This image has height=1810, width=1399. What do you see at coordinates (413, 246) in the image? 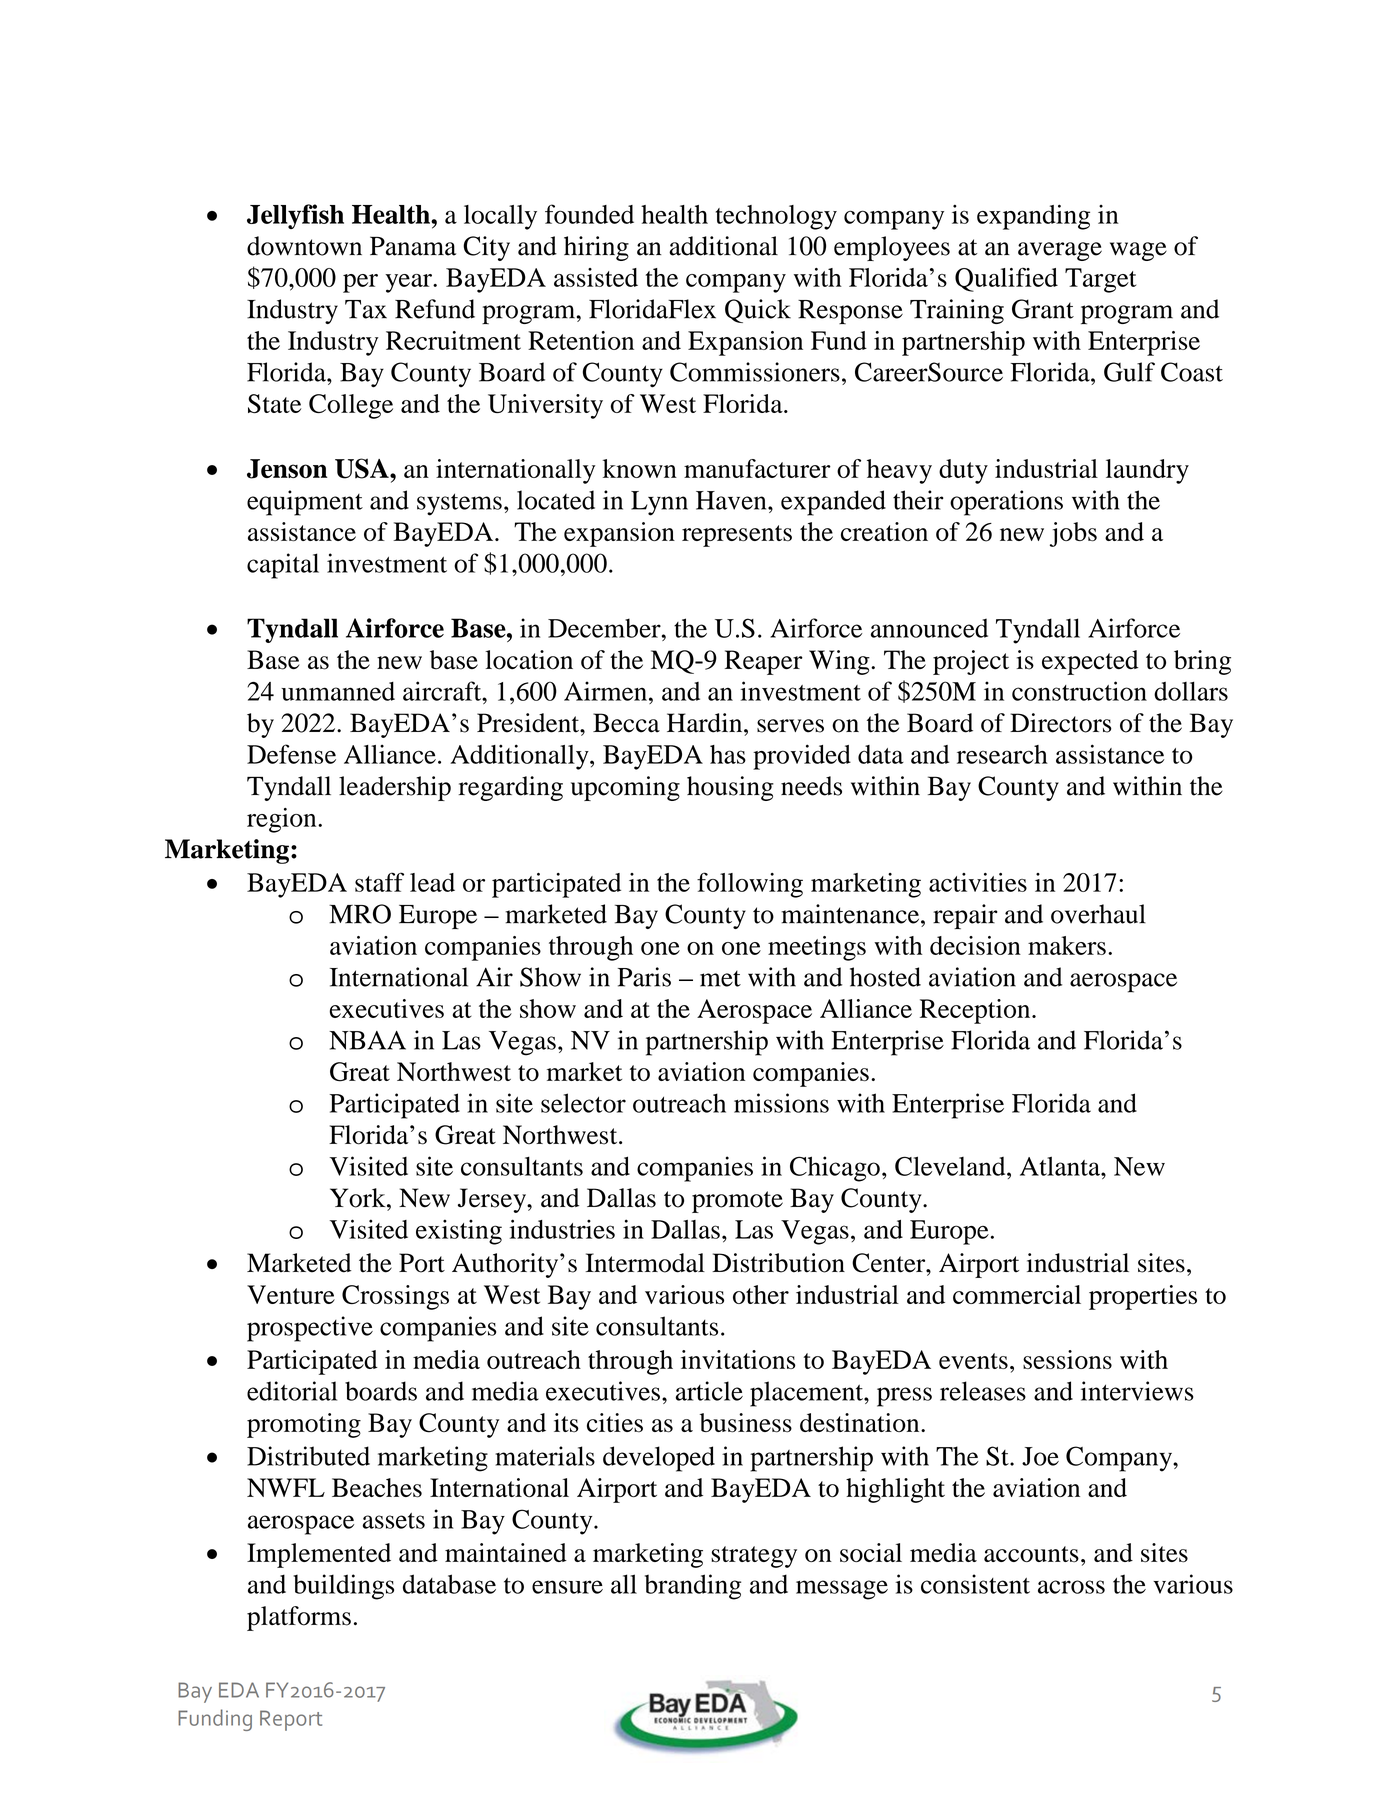
I see `Panama` at bounding box center [413, 246].
